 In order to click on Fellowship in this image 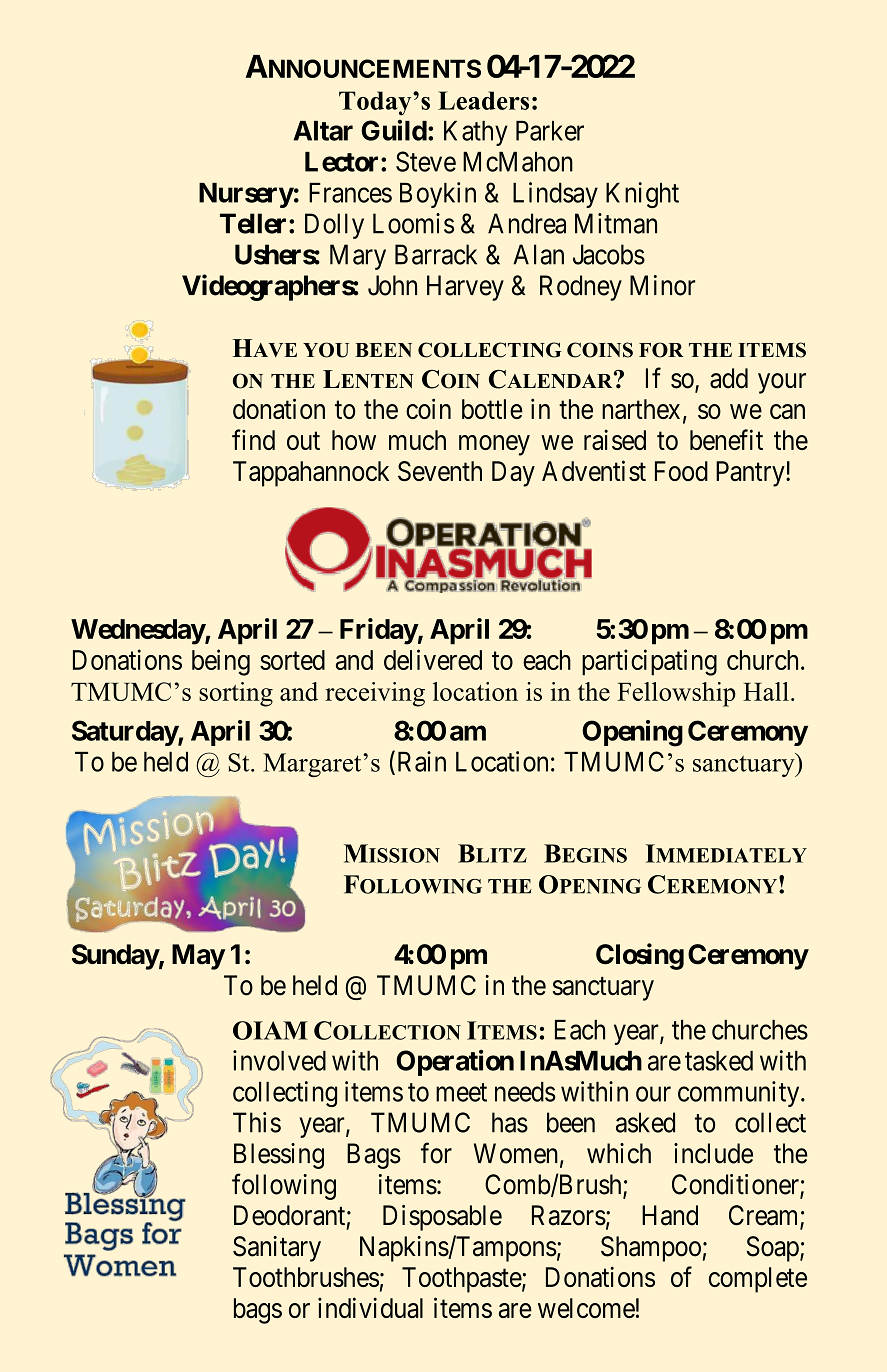, I will do `click(676, 694)`.
